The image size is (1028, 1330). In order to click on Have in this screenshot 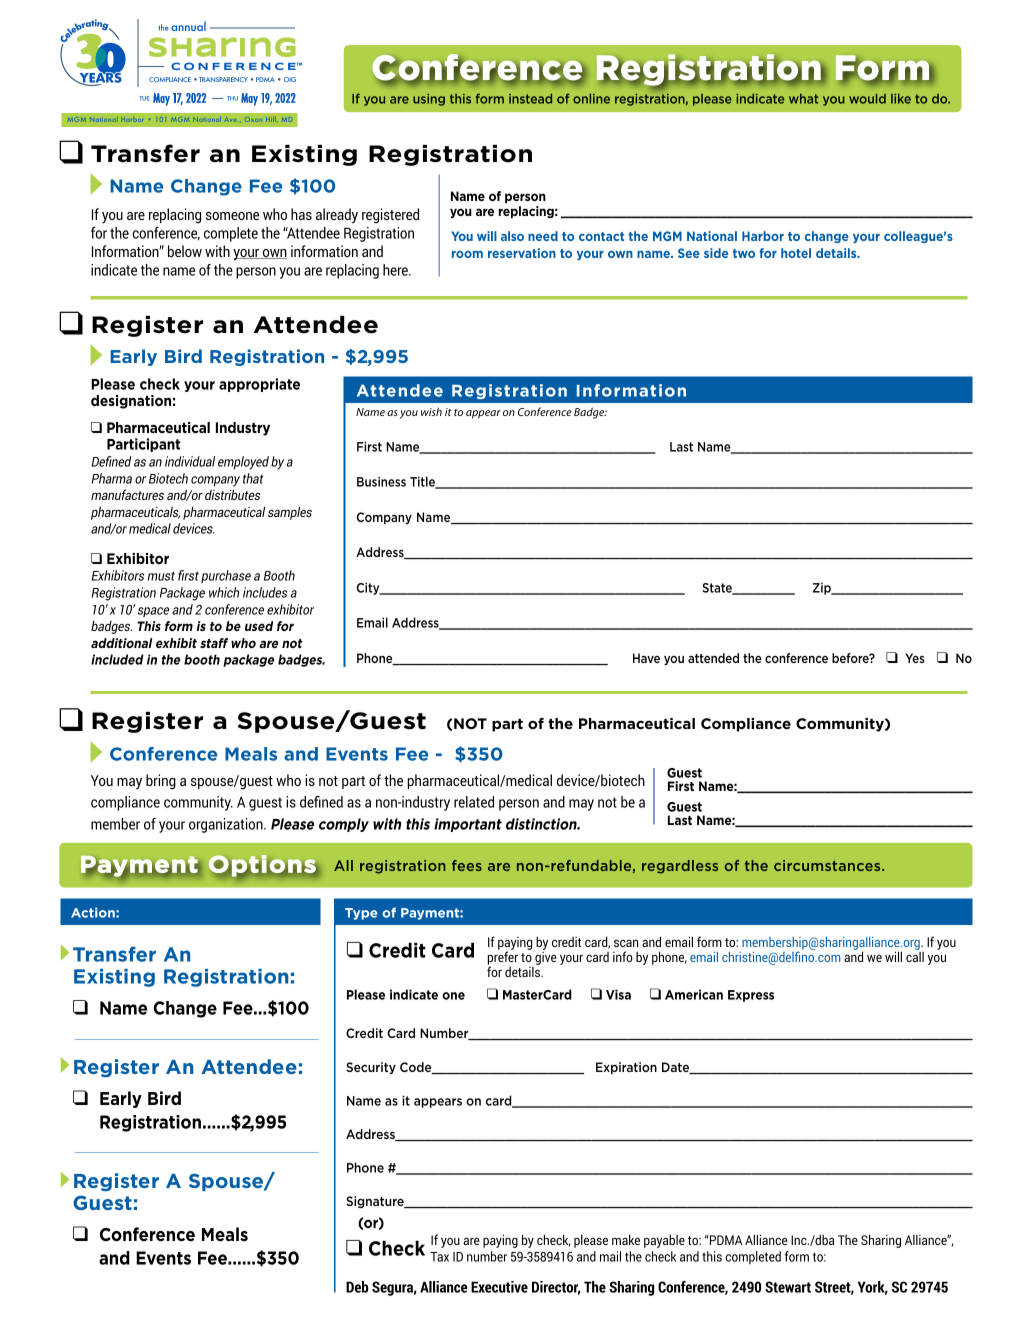, I will do `click(646, 658)`.
